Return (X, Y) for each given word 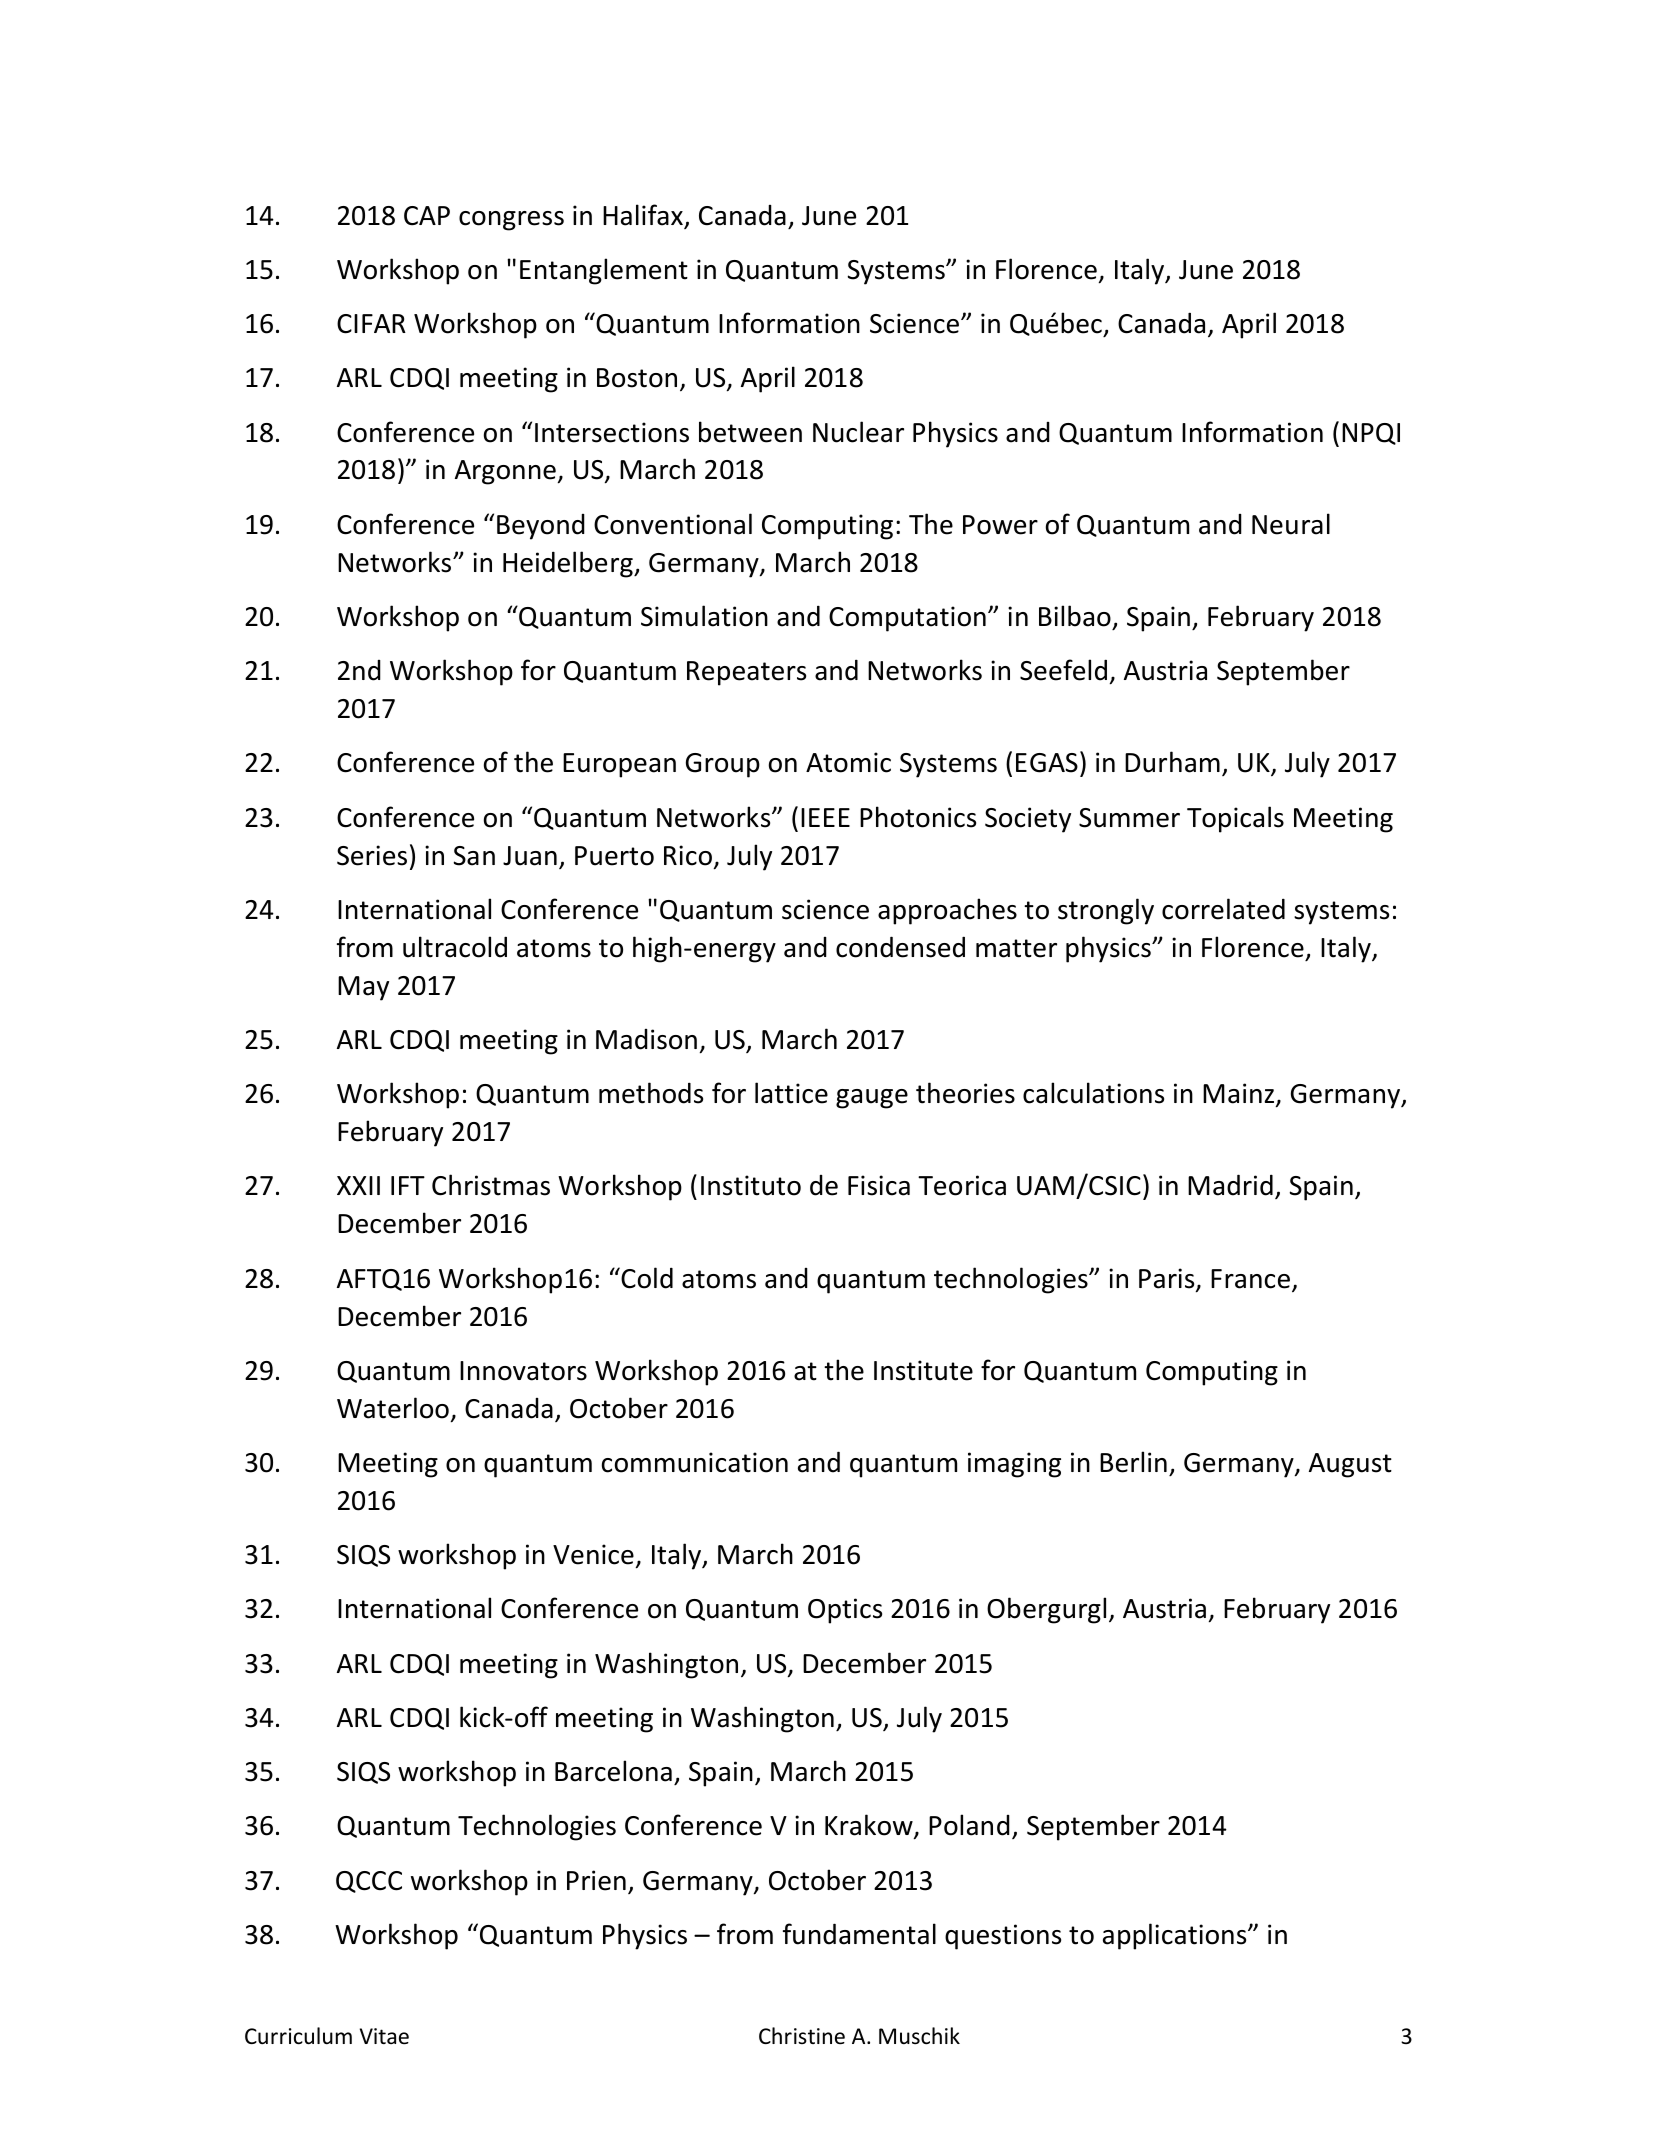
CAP (427, 216)
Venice (593, 1554)
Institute (923, 1370)
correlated (1223, 909)
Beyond (541, 527)
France (1250, 1279)
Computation (907, 619)
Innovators (523, 1371)
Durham (1172, 762)
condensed (900, 947)
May (363, 988)
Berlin (1133, 1462)
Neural (1291, 524)
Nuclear (858, 432)
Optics (845, 1611)
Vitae (384, 2036)
